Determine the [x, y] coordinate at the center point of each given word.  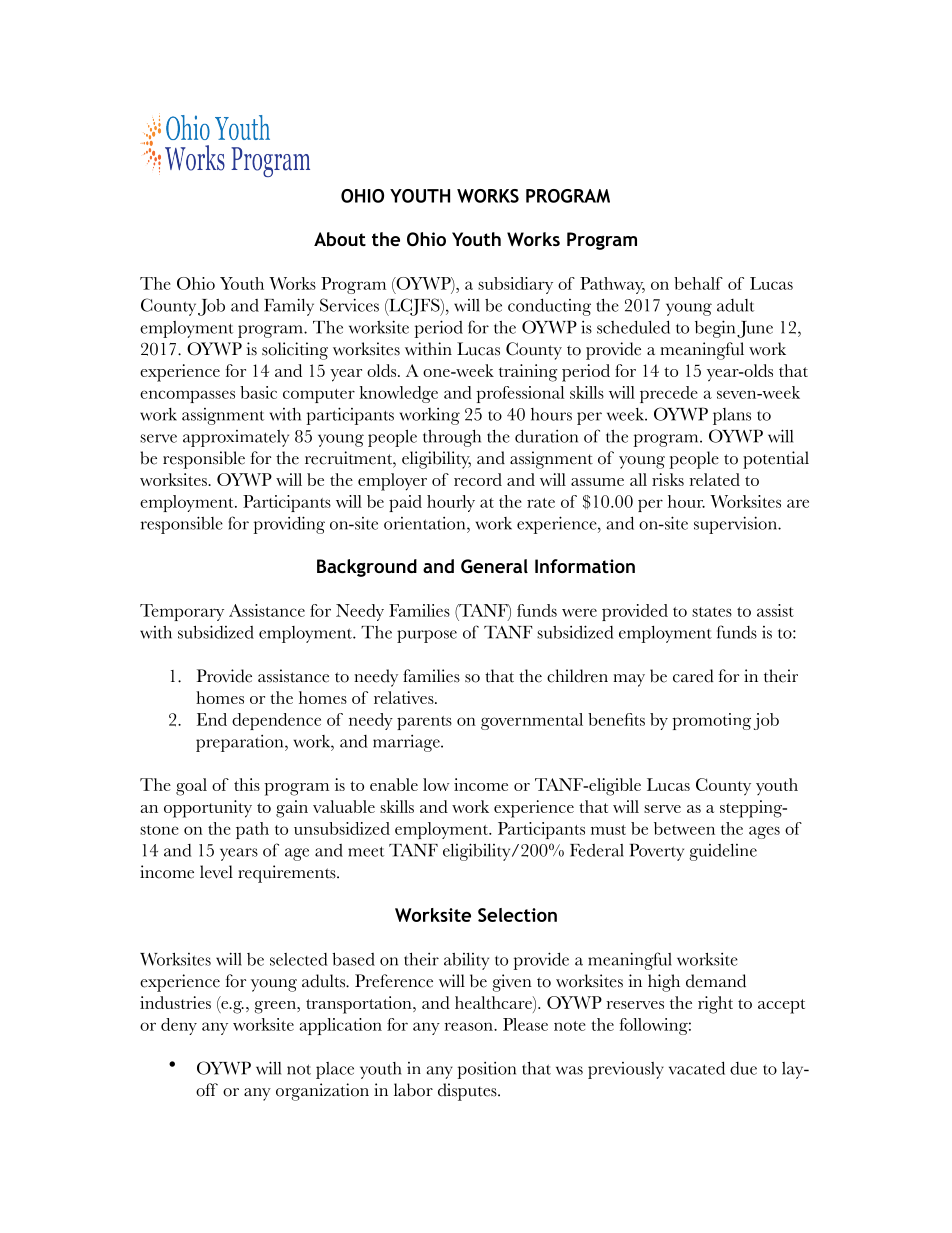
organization [322, 1092]
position [486, 1070]
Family [289, 307]
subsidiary [515, 285]
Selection [517, 915]
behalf [698, 283]
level [216, 872]
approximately [236, 438]
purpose [427, 636]
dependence [276, 721]
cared [693, 676]
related [715, 479]
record [478, 479]
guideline [723, 852]
